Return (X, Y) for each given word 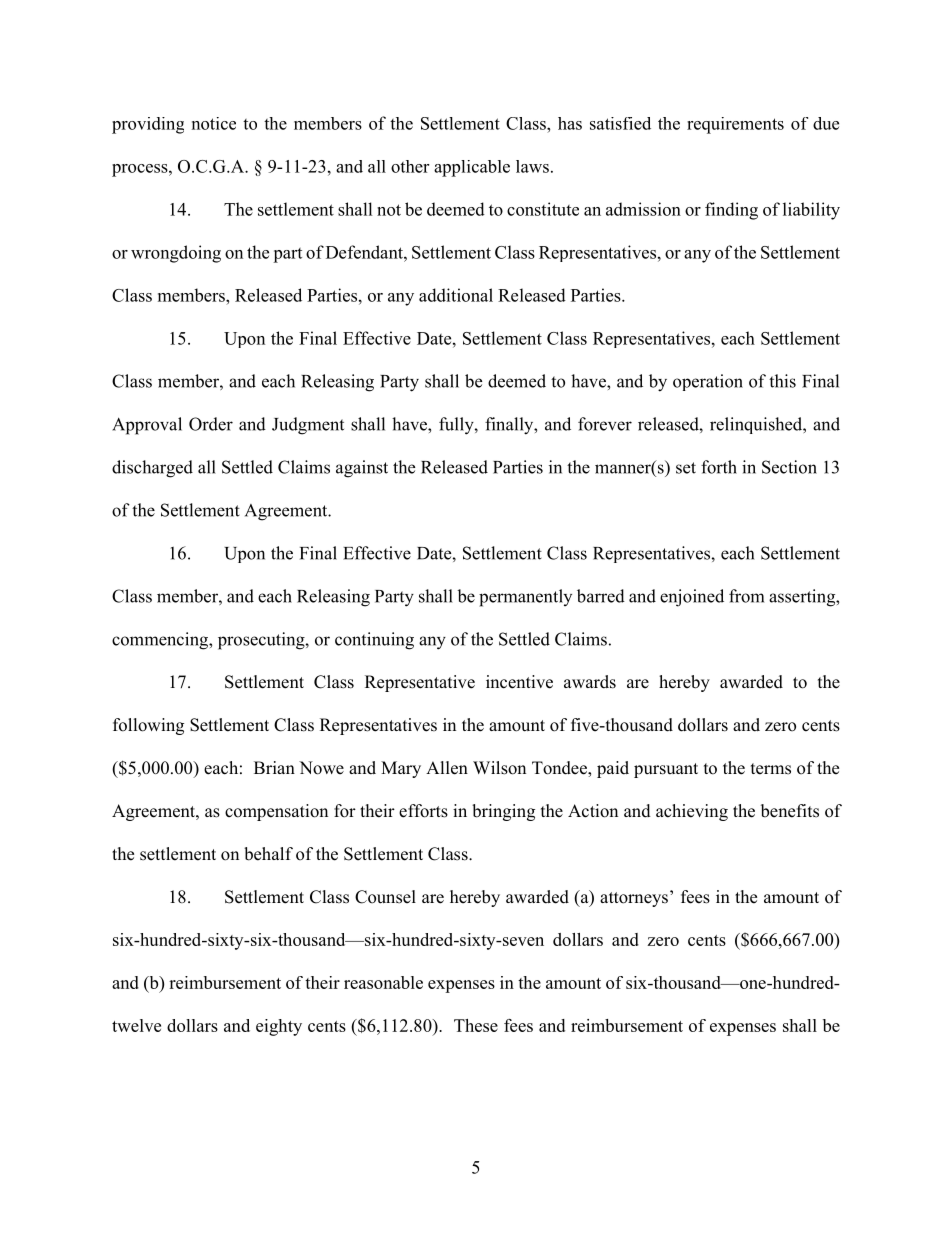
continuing (374, 641)
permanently (525, 598)
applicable (472, 168)
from (746, 596)
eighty (279, 1027)
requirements (735, 125)
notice (214, 123)
